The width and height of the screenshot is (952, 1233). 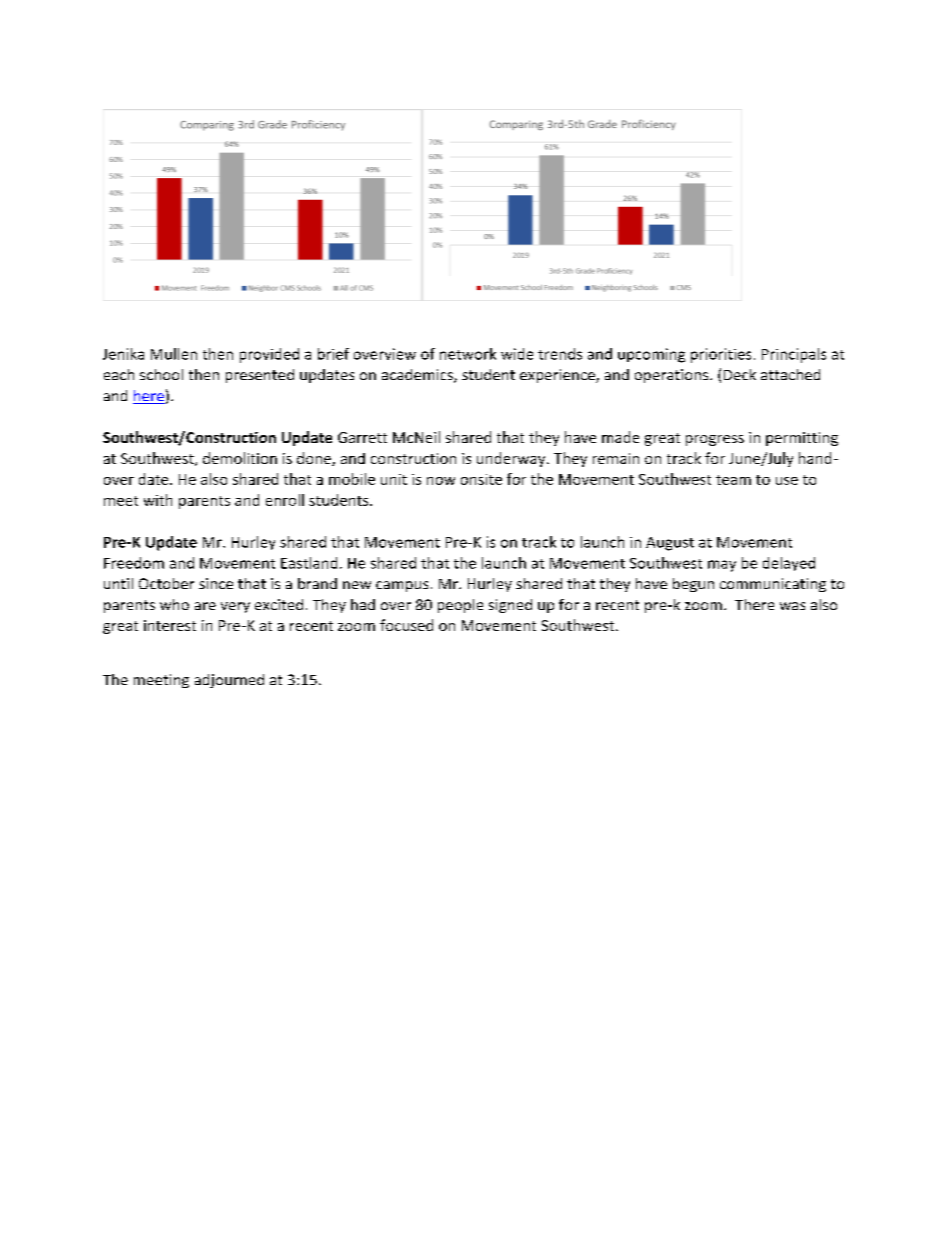 What do you see at coordinates (174, 354) in the screenshot?
I see `Mullen` at bounding box center [174, 354].
